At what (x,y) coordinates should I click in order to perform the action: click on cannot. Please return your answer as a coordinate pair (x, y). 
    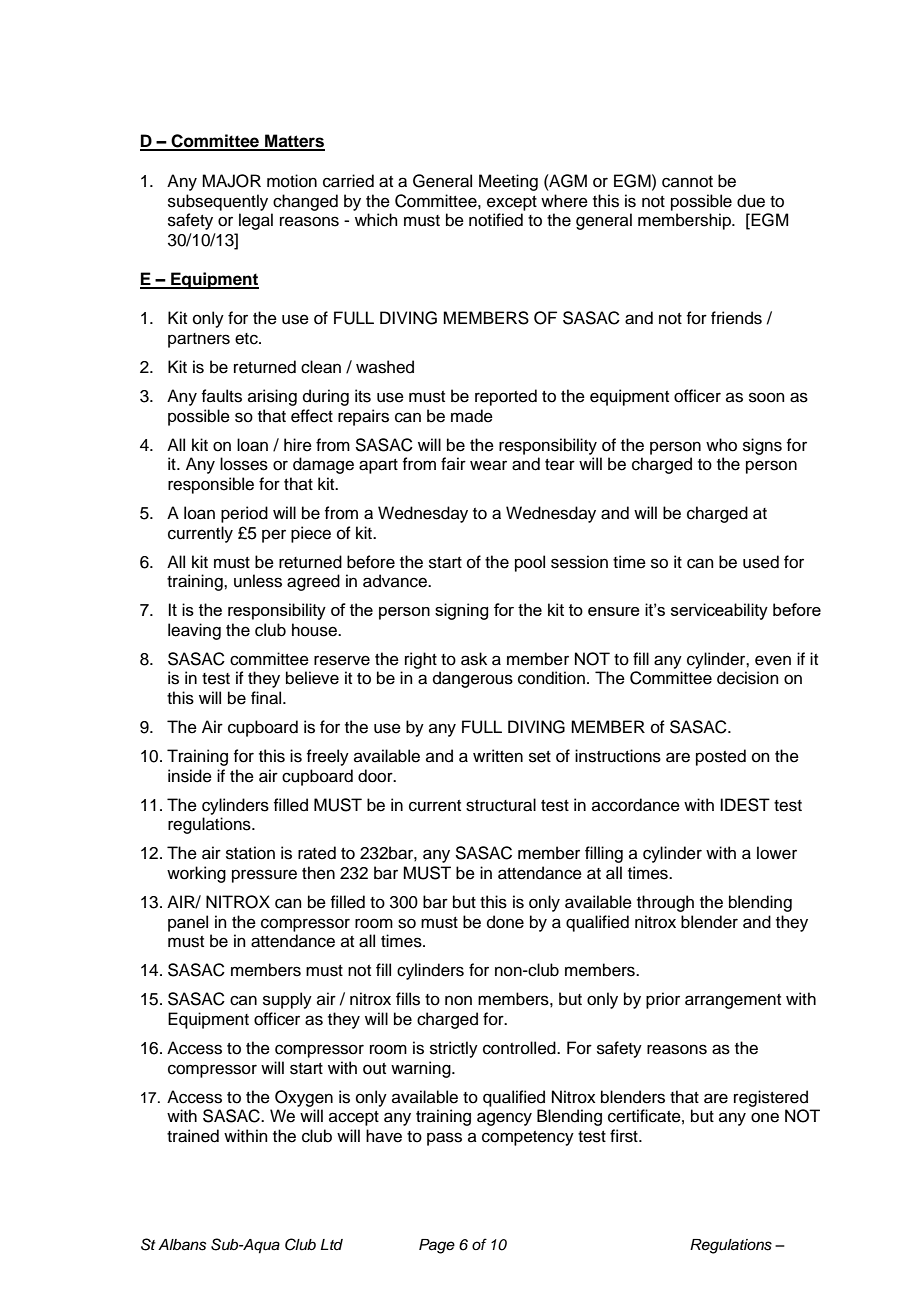
    Looking at the image, I should click on (687, 182).
